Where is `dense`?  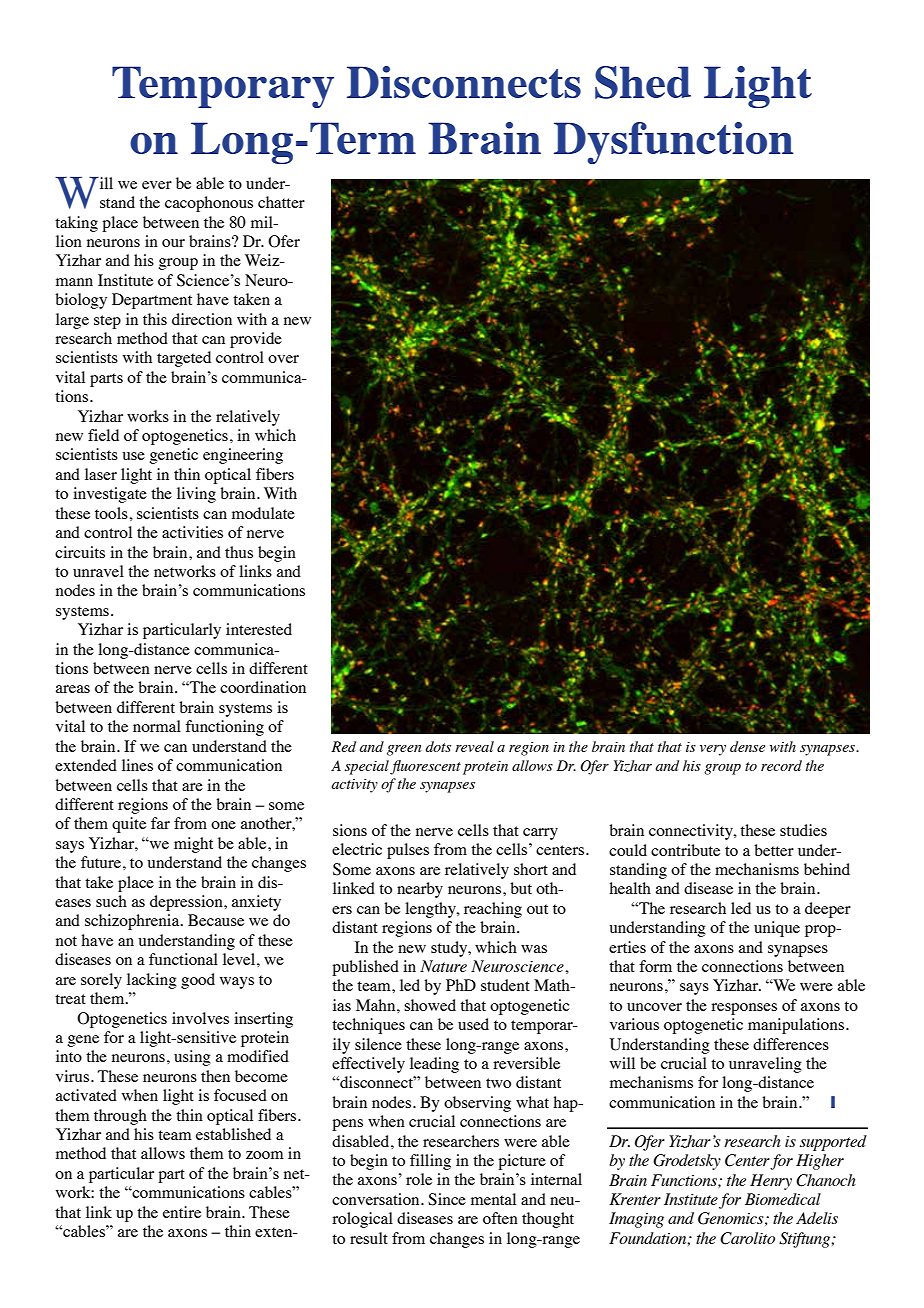 dense is located at coordinates (747, 746).
